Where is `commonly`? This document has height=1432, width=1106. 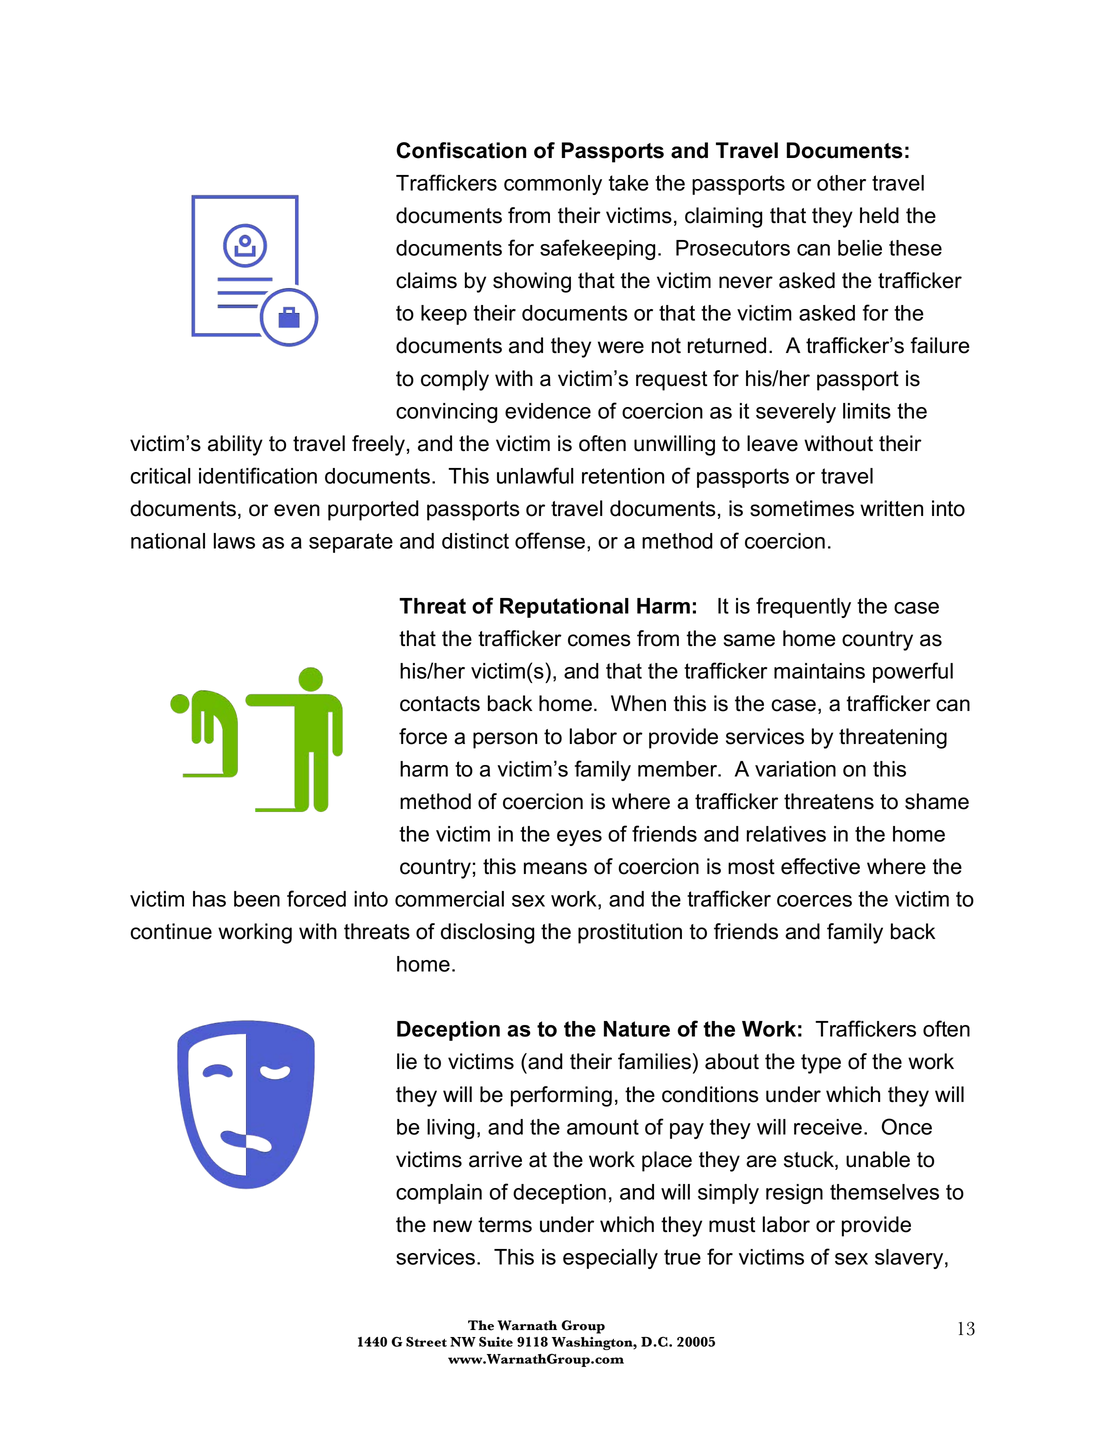
commonly is located at coordinates (553, 185).
